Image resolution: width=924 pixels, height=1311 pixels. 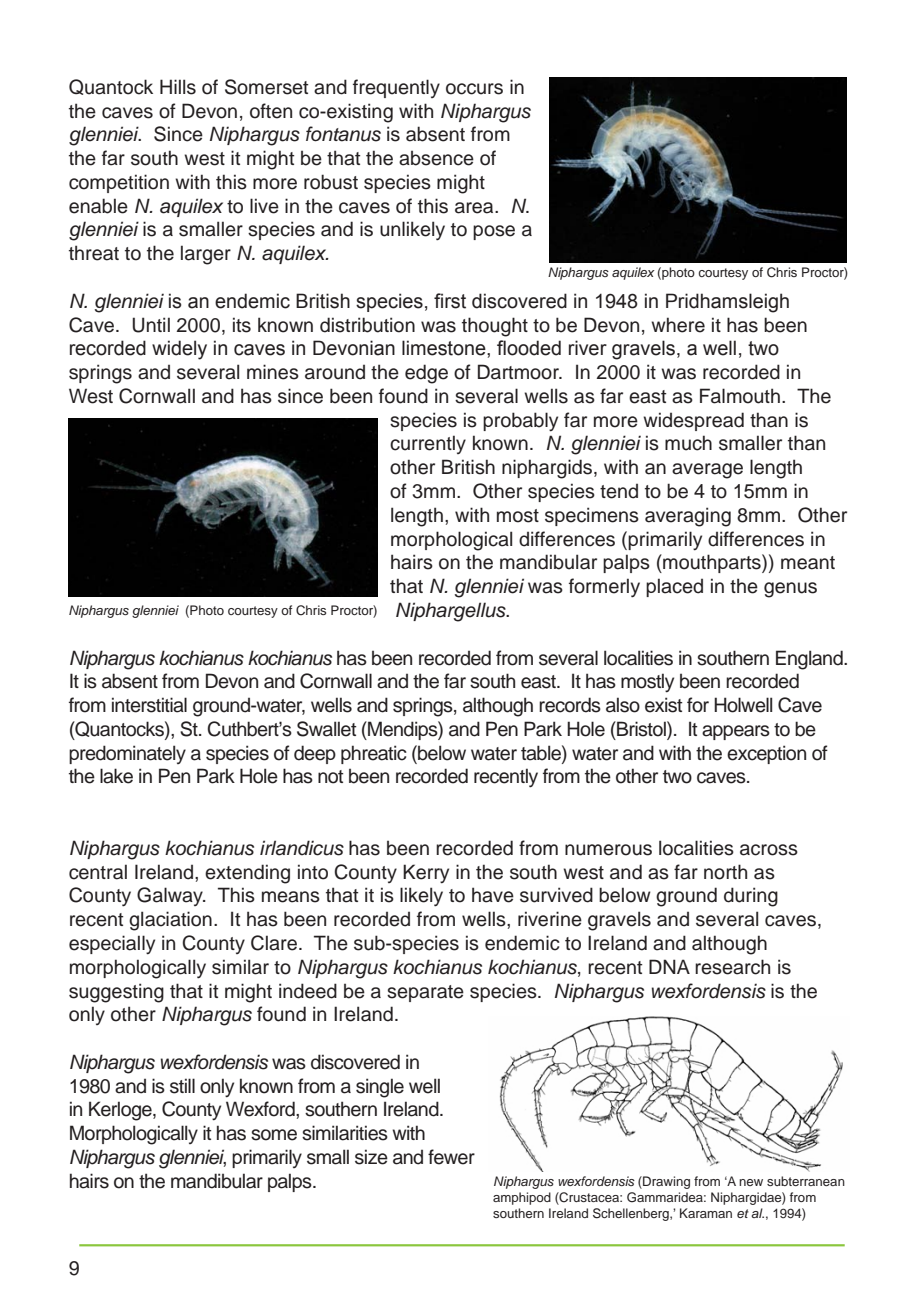 I want to click on widely, so click(x=179, y=350).
